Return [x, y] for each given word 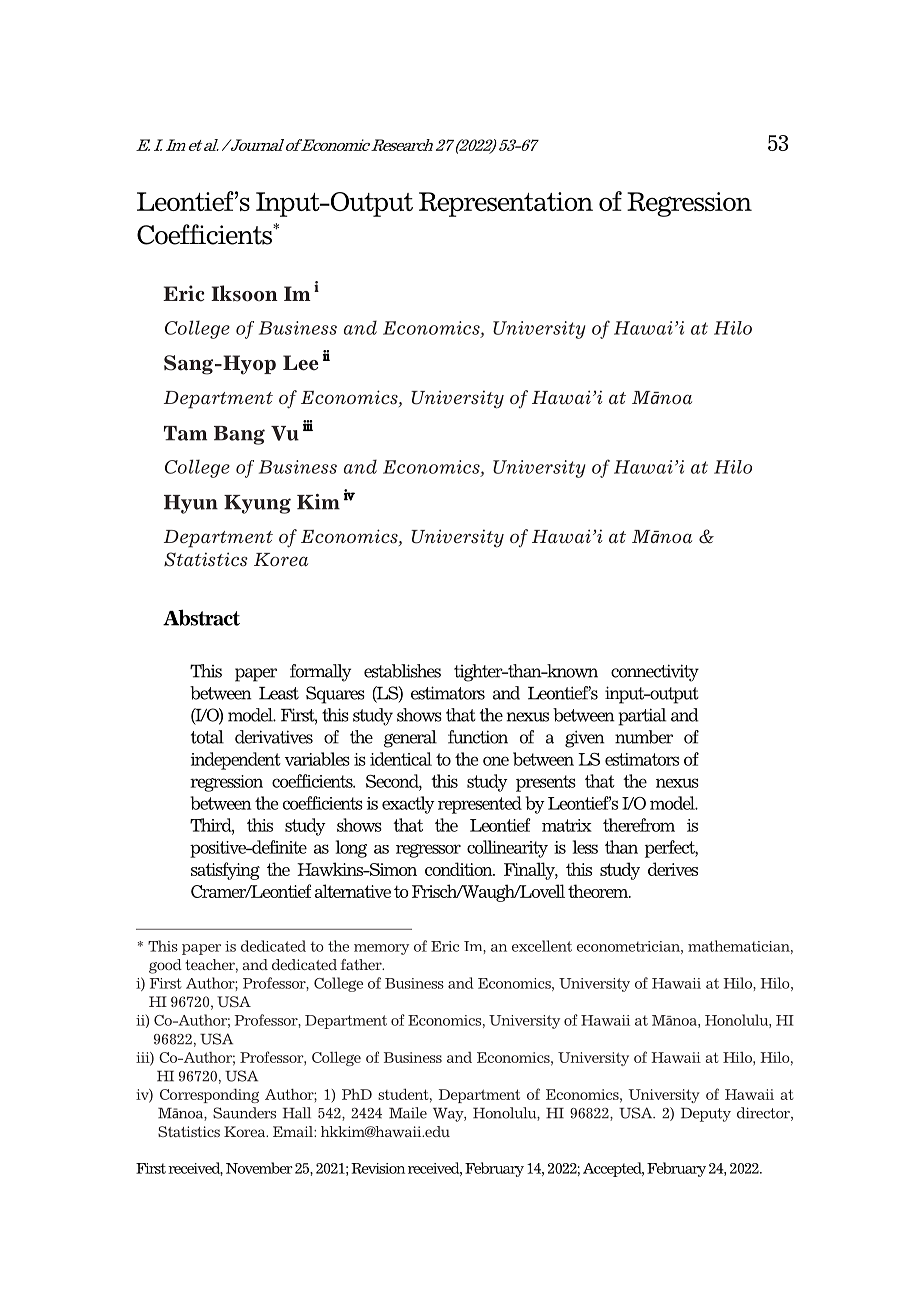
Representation [506, 204]
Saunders [244, 1113]
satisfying [225, 871]
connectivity [655, 673]
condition [460, 869]
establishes [402, 671]
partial [642, 717]
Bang [239, 435]
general [410, 739]
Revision [378, 1168]
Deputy [706, 1115]
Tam [185, 433]
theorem [599, 891]
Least [279, 693]
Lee [301, 363]
